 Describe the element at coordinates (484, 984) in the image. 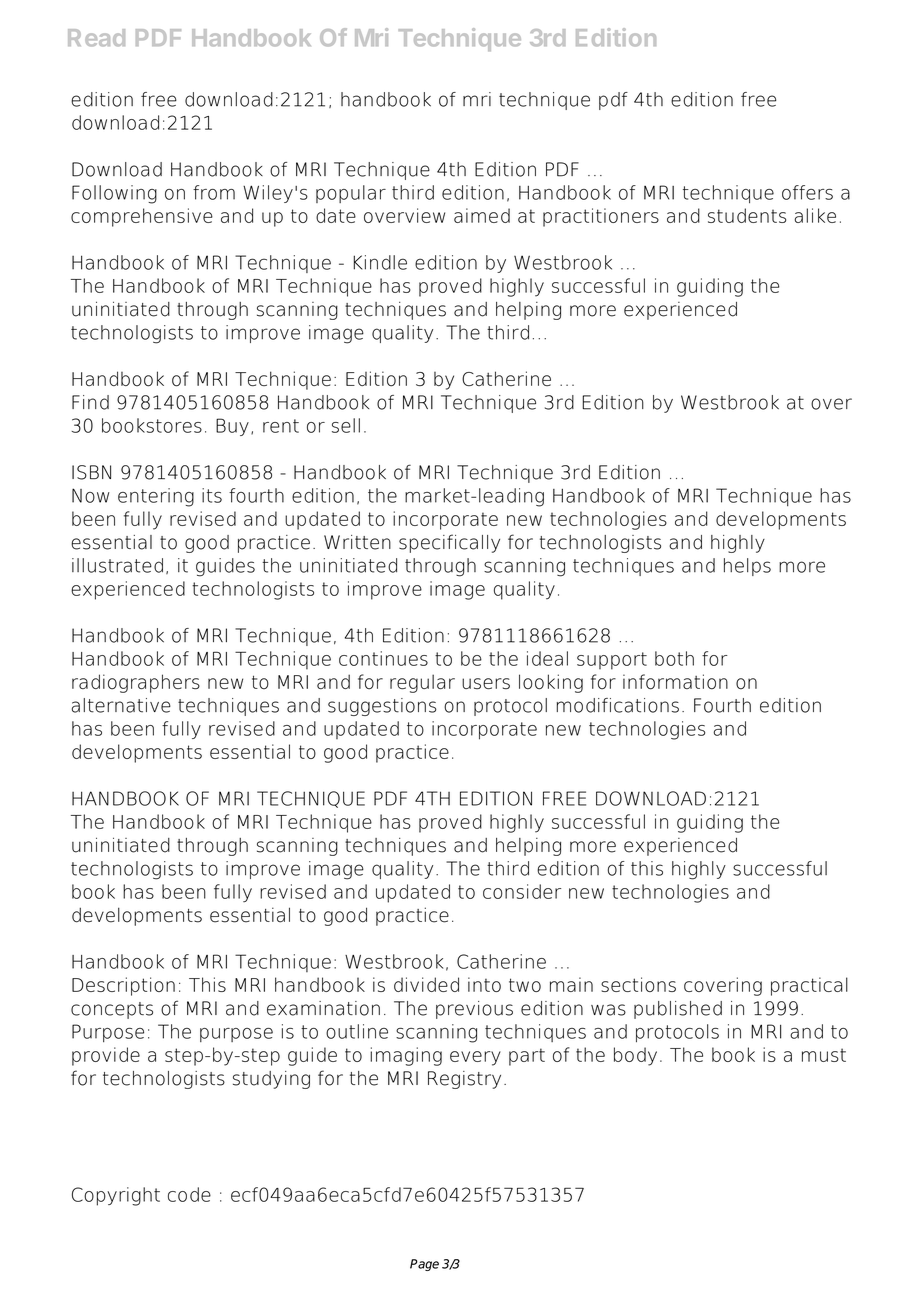

I see `into` at that location.
